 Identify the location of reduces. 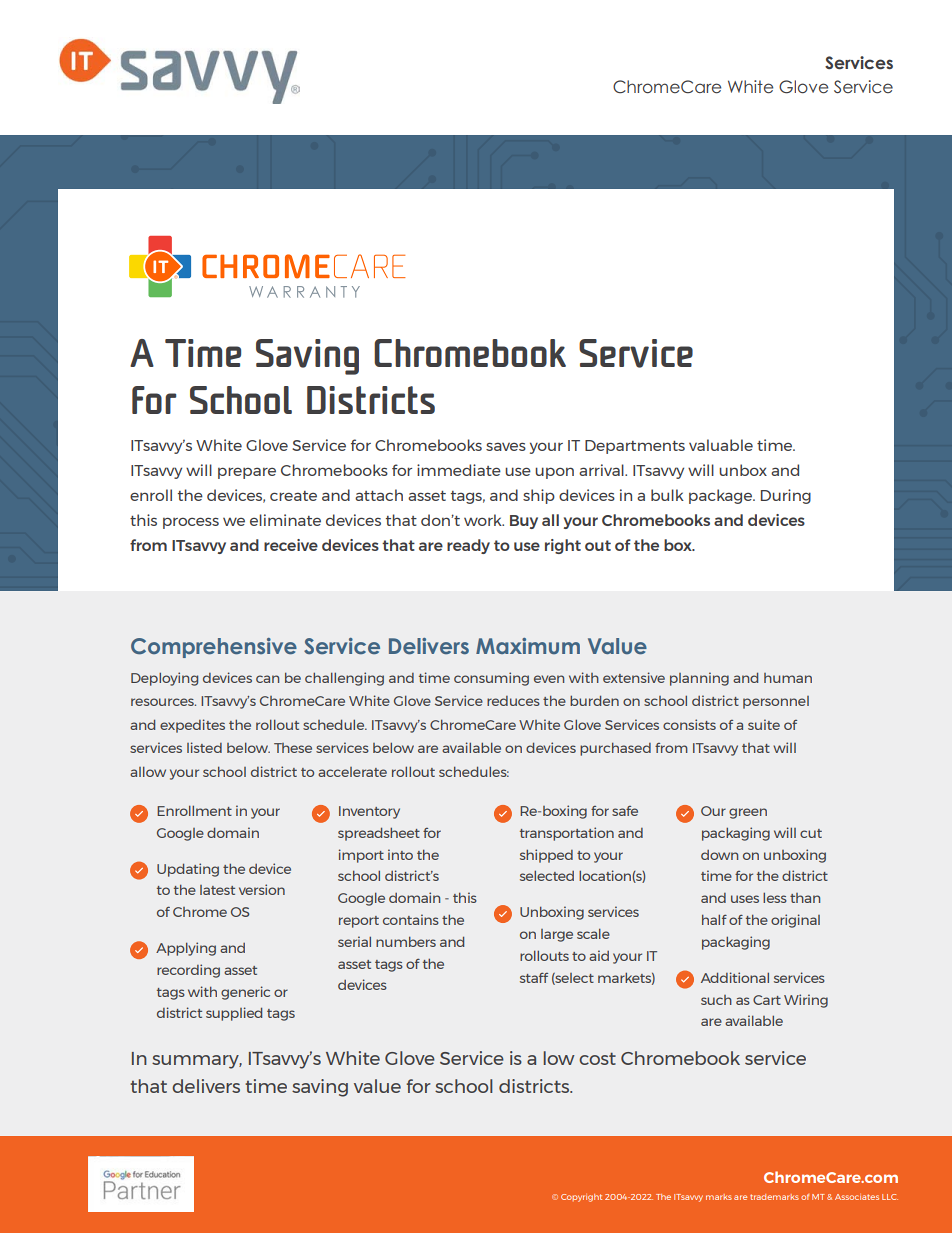
(513, 701).
